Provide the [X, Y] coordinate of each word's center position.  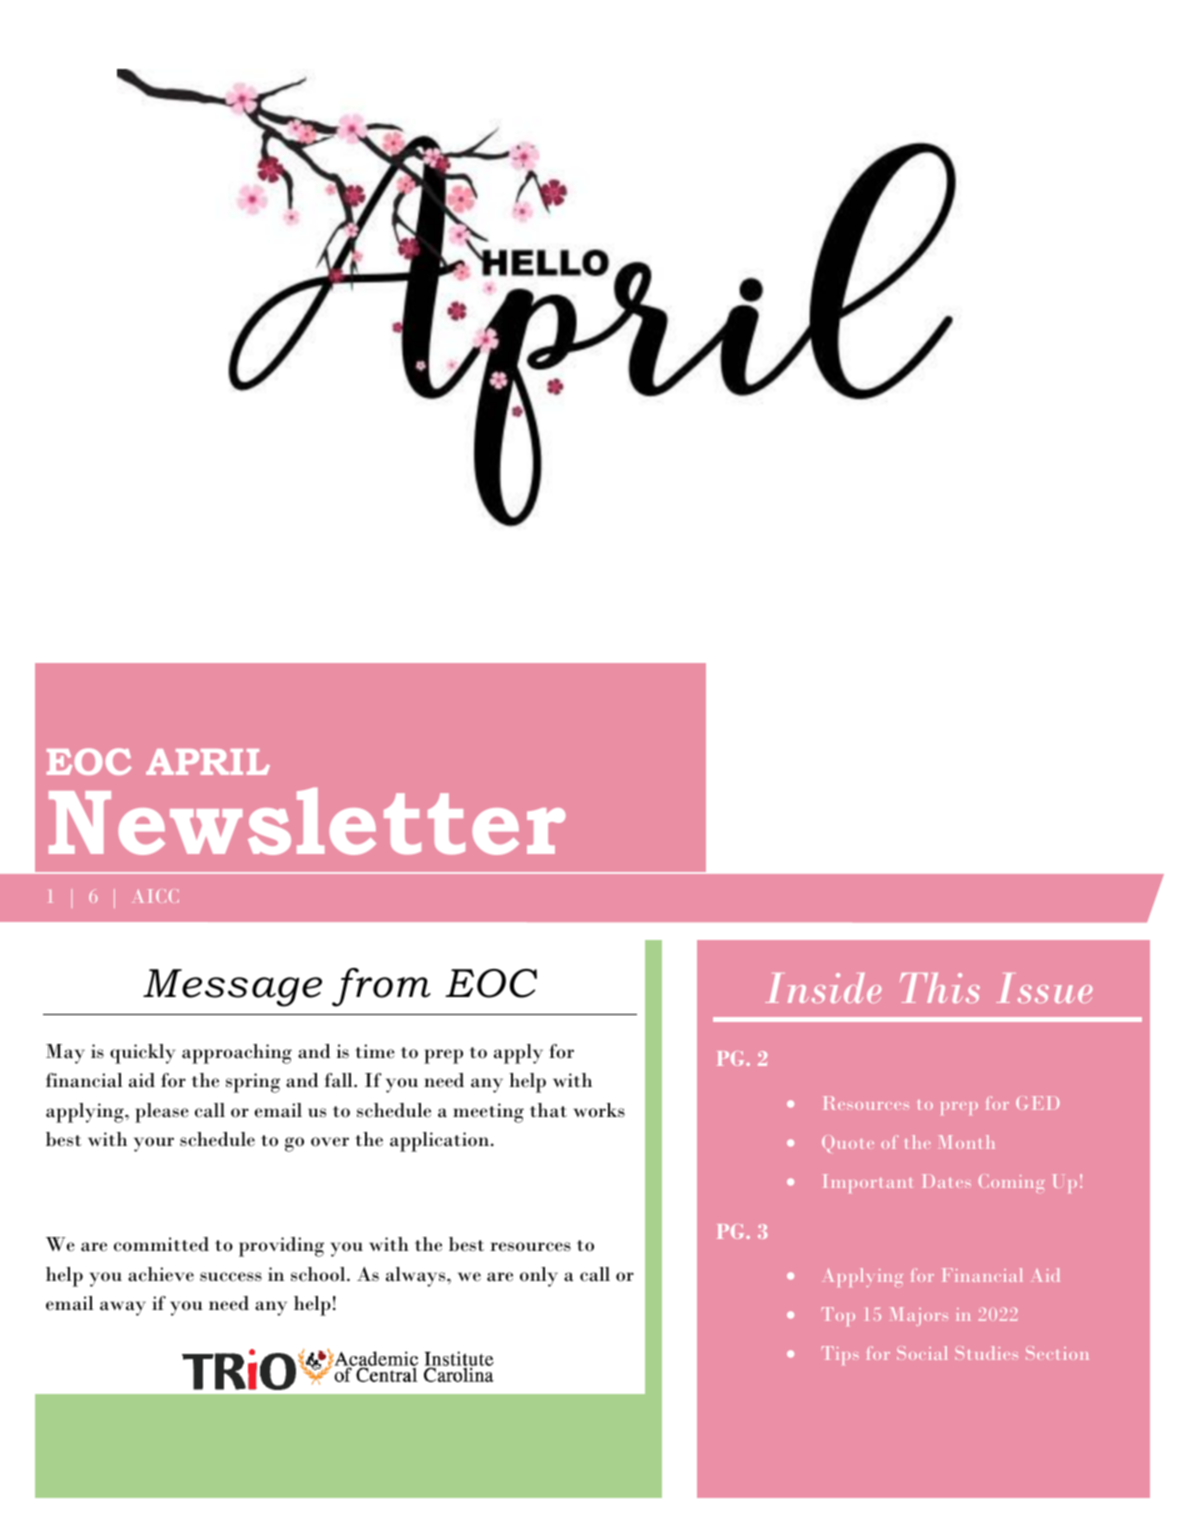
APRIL [208, 762]
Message [232, 988]
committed [161, 1244]
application [441, 1142]
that [548, 1110]
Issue [1044, 988]
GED [1038, 1103]
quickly [143, 1054]
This [940, 987]
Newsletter [307, 821]
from [381, 987]
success [231, 1277]
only [539, 1277]
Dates [947, 1181]
